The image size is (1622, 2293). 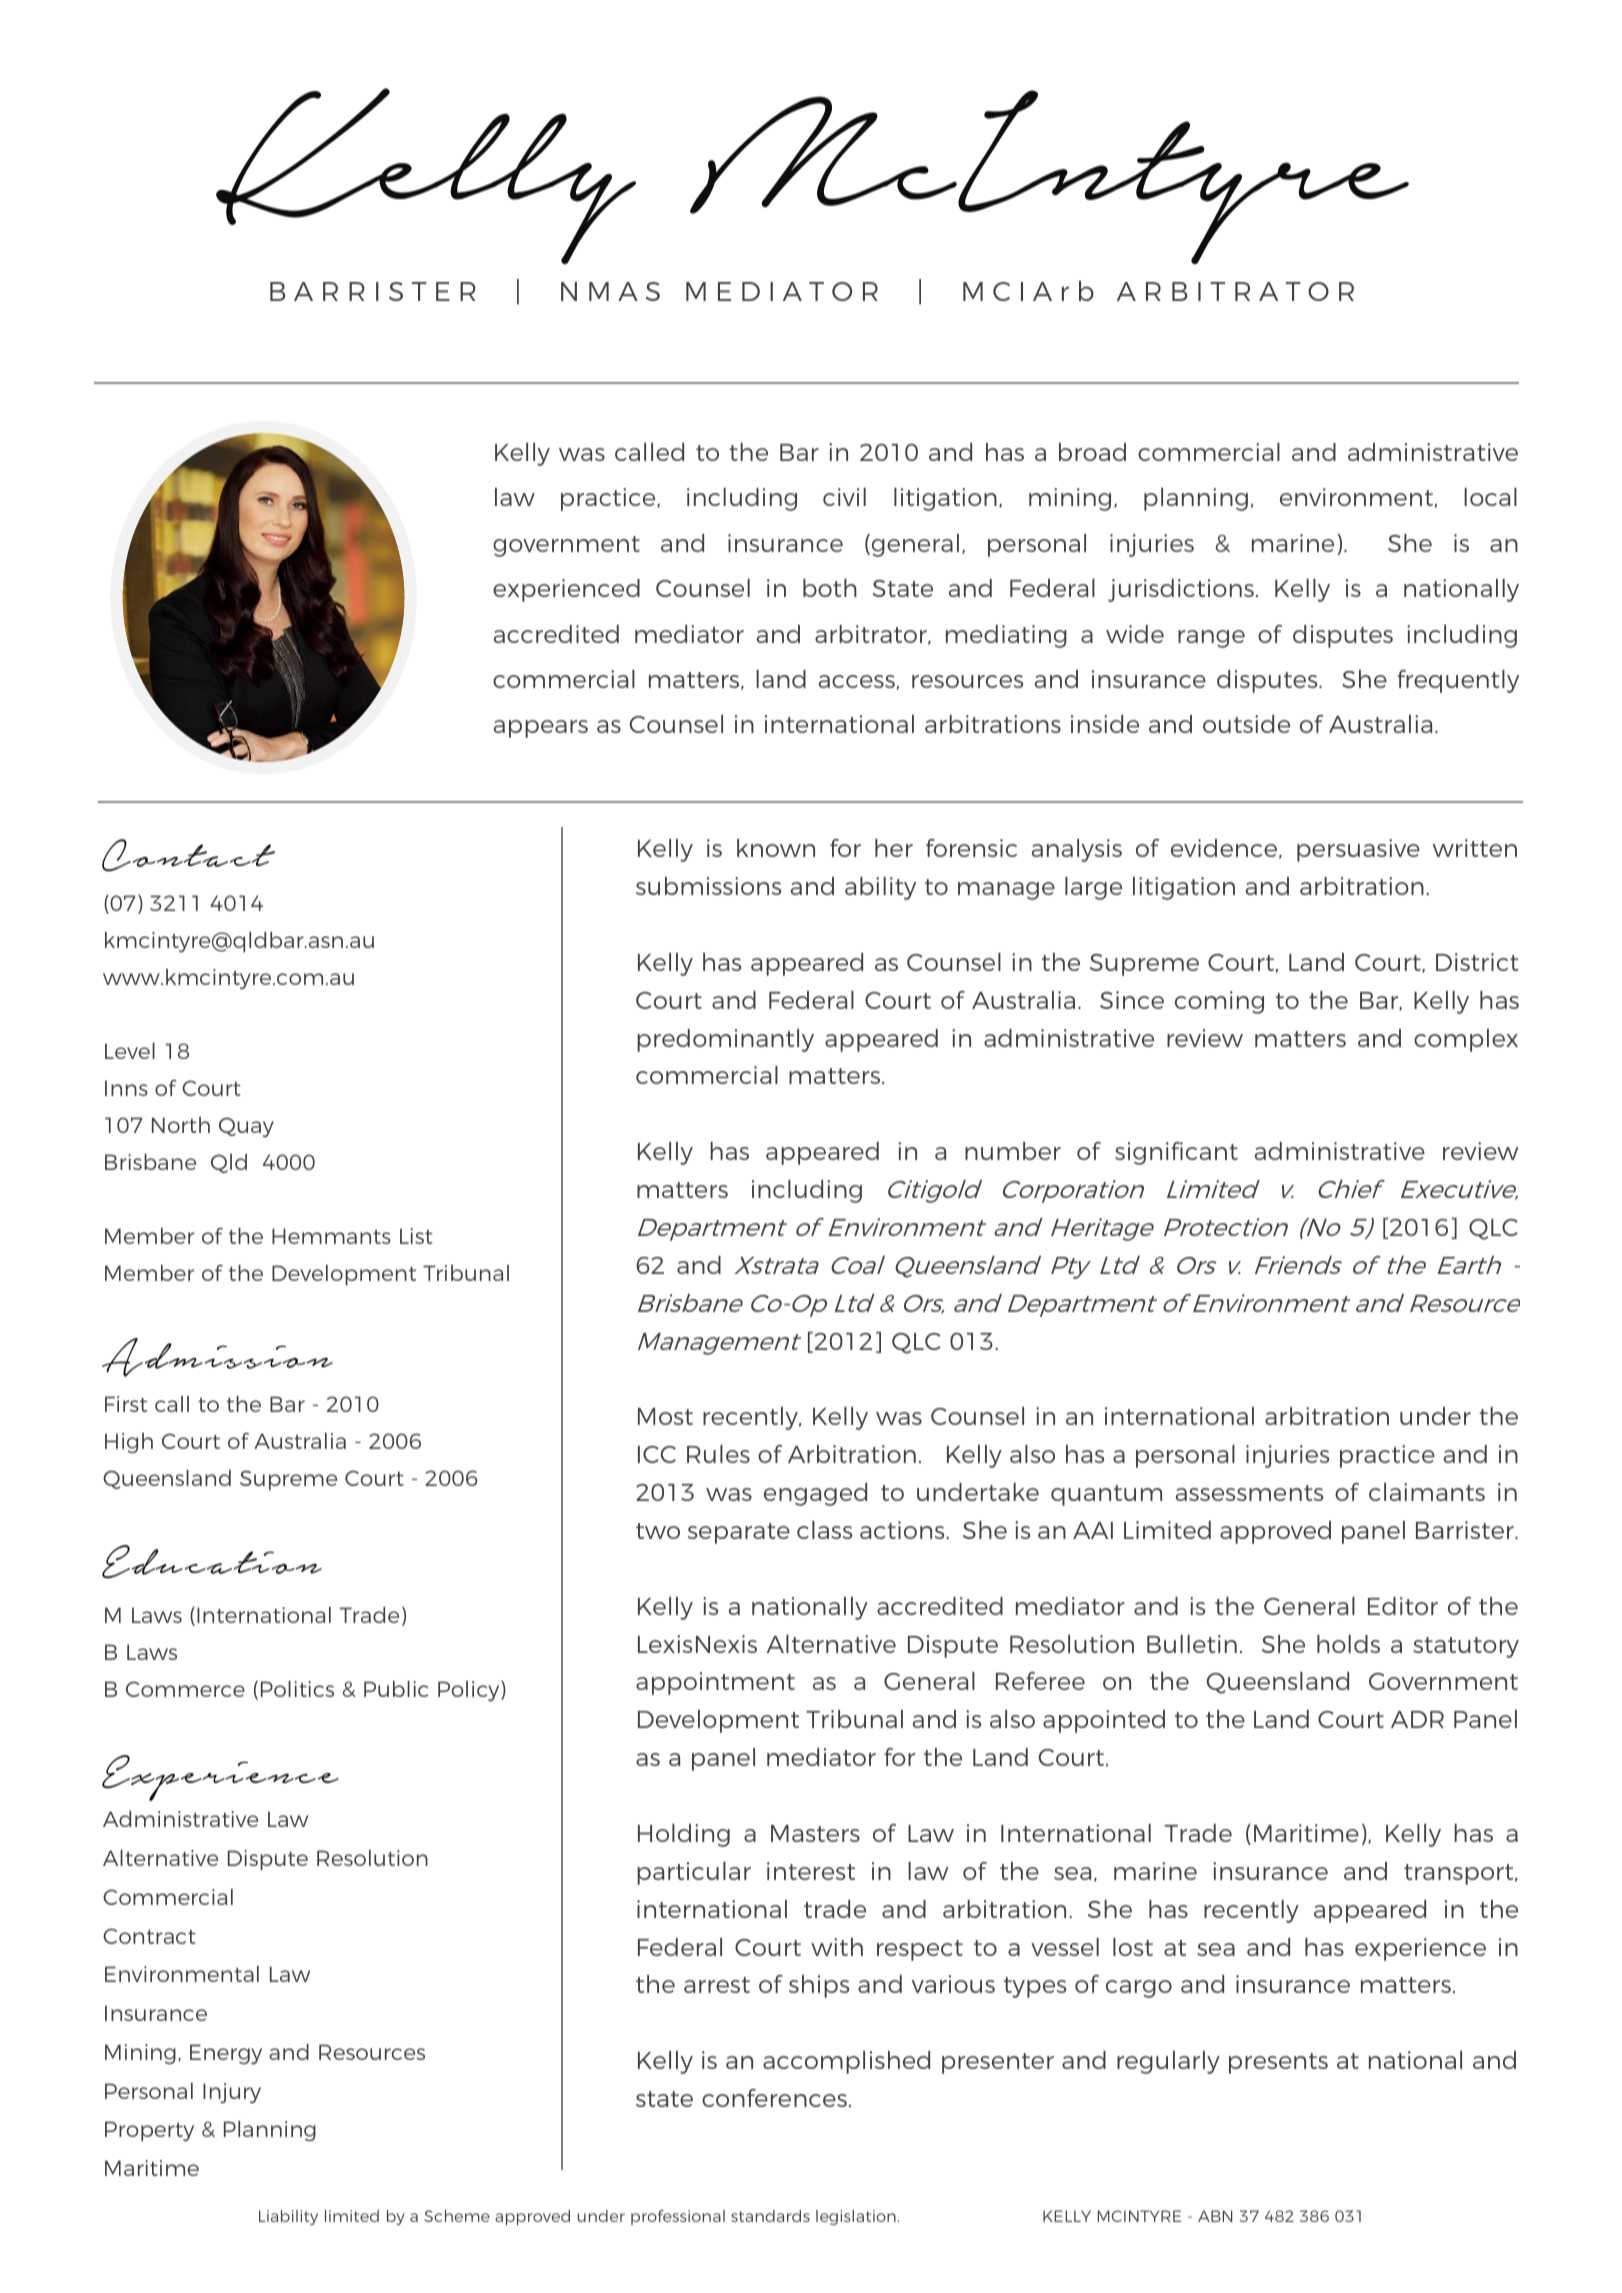 I want to click on Admission, so click(x=217, y=1357).
